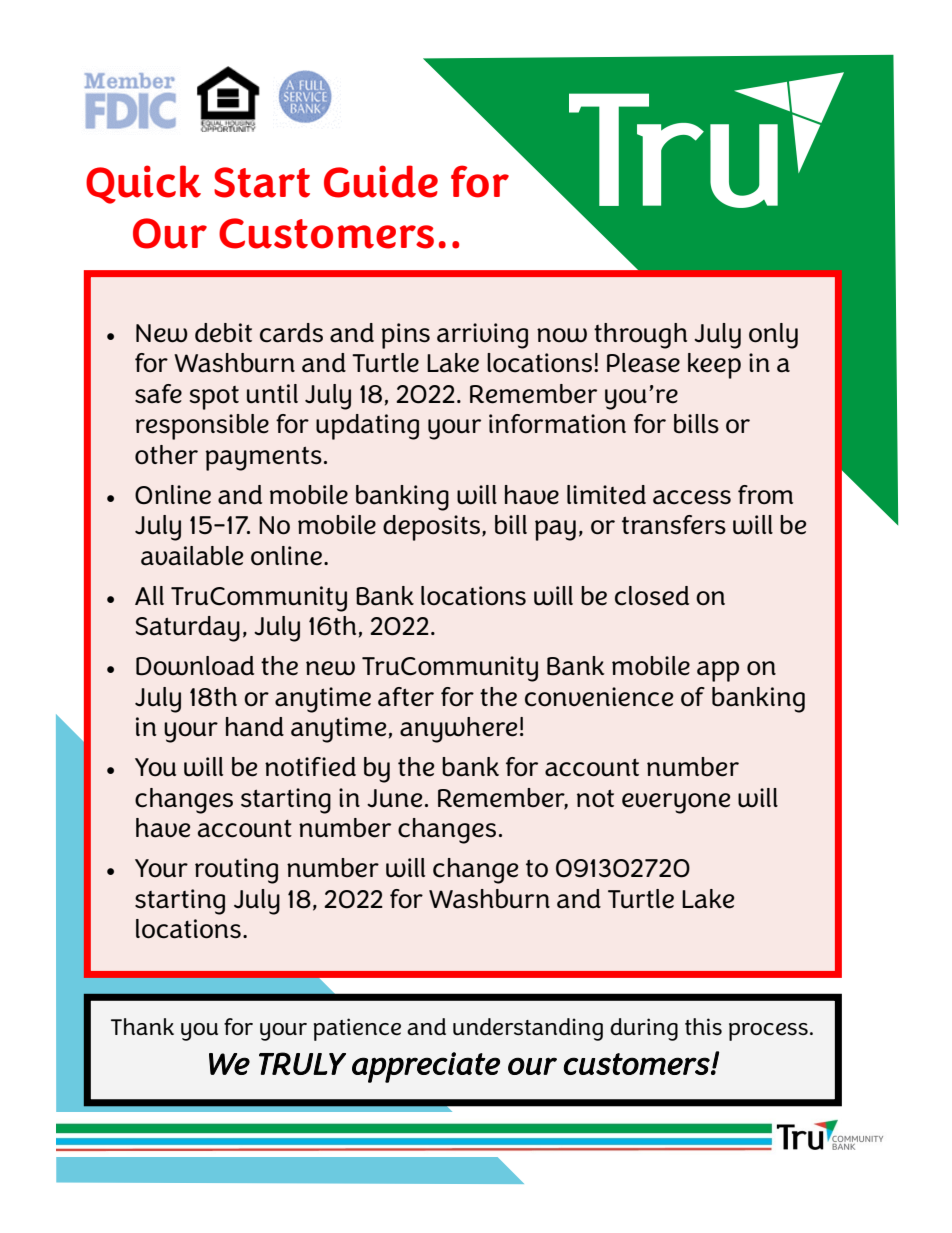 The height and width of the page is (1233, 952). Describe the element at coordinates (433, 528) in the page. I see `deposits` at that location.
